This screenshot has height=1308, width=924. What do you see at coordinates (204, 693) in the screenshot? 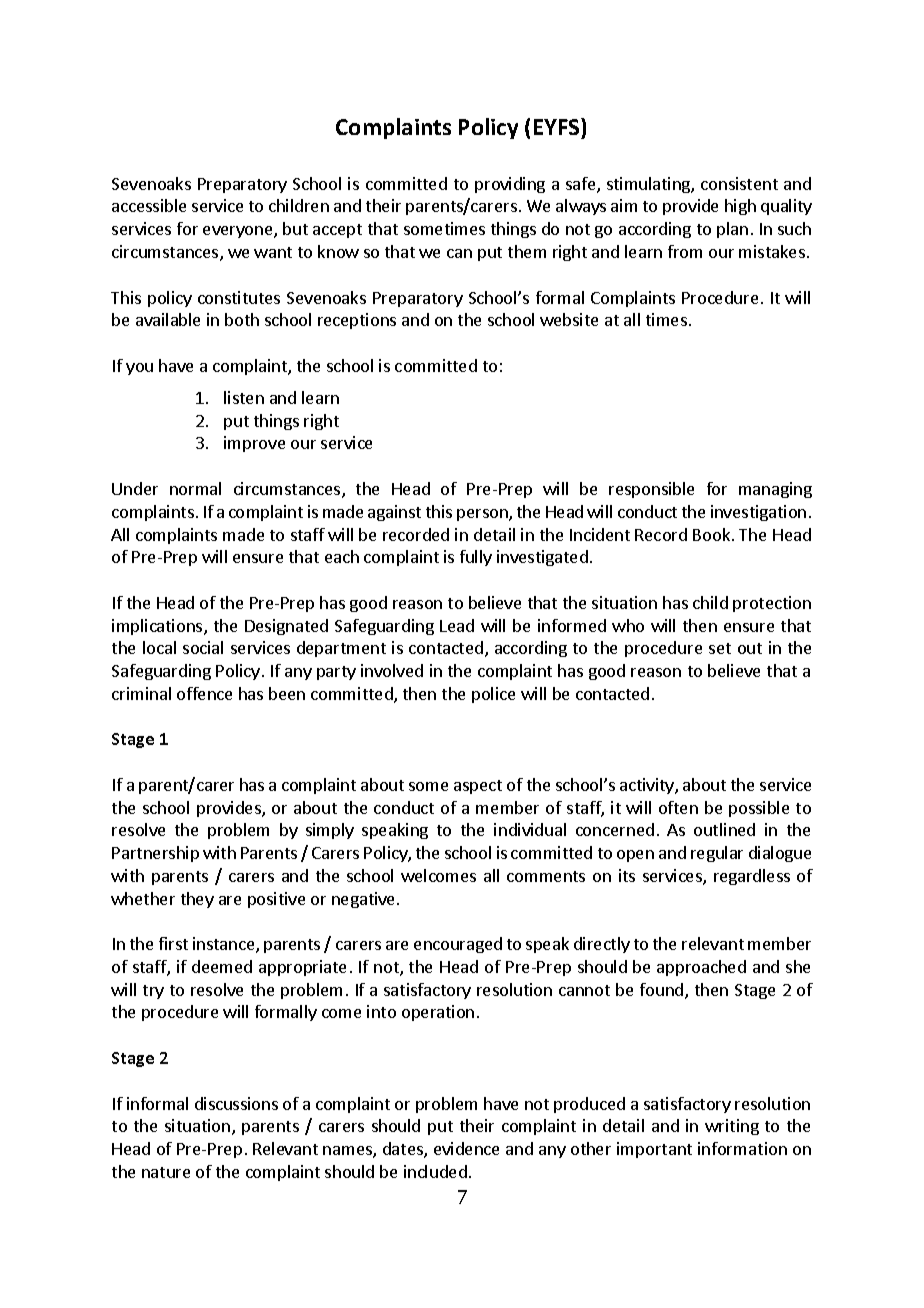
I see `offence` at bounding box center [204, 693].
